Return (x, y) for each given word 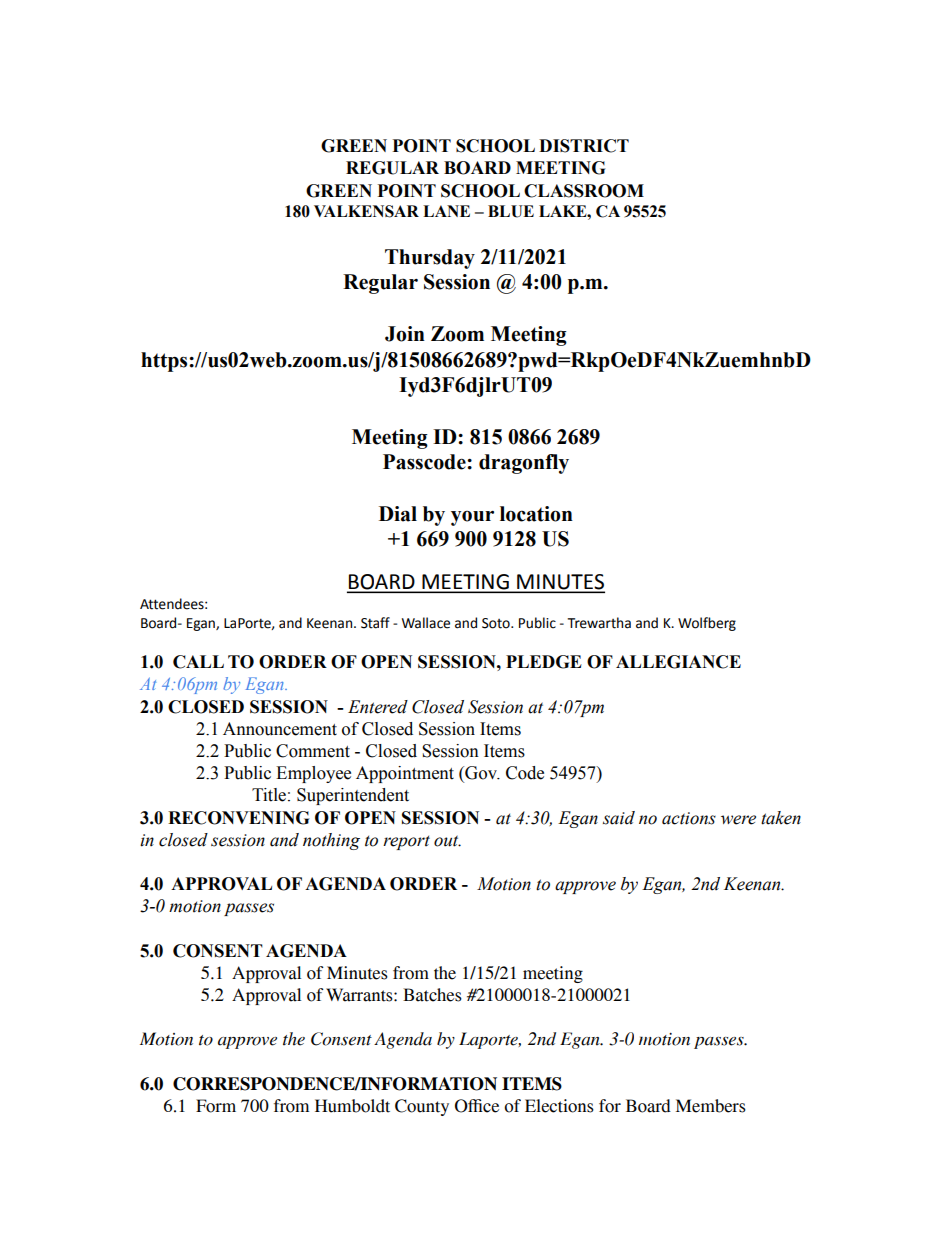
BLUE (511, 211)
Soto (497, 623)
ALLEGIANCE (678, 662)
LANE (446, 211)
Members (711, 1106)
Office (477, 1106)
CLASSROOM (584, 191)
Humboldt (352, 1106)
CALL (198, 662)
